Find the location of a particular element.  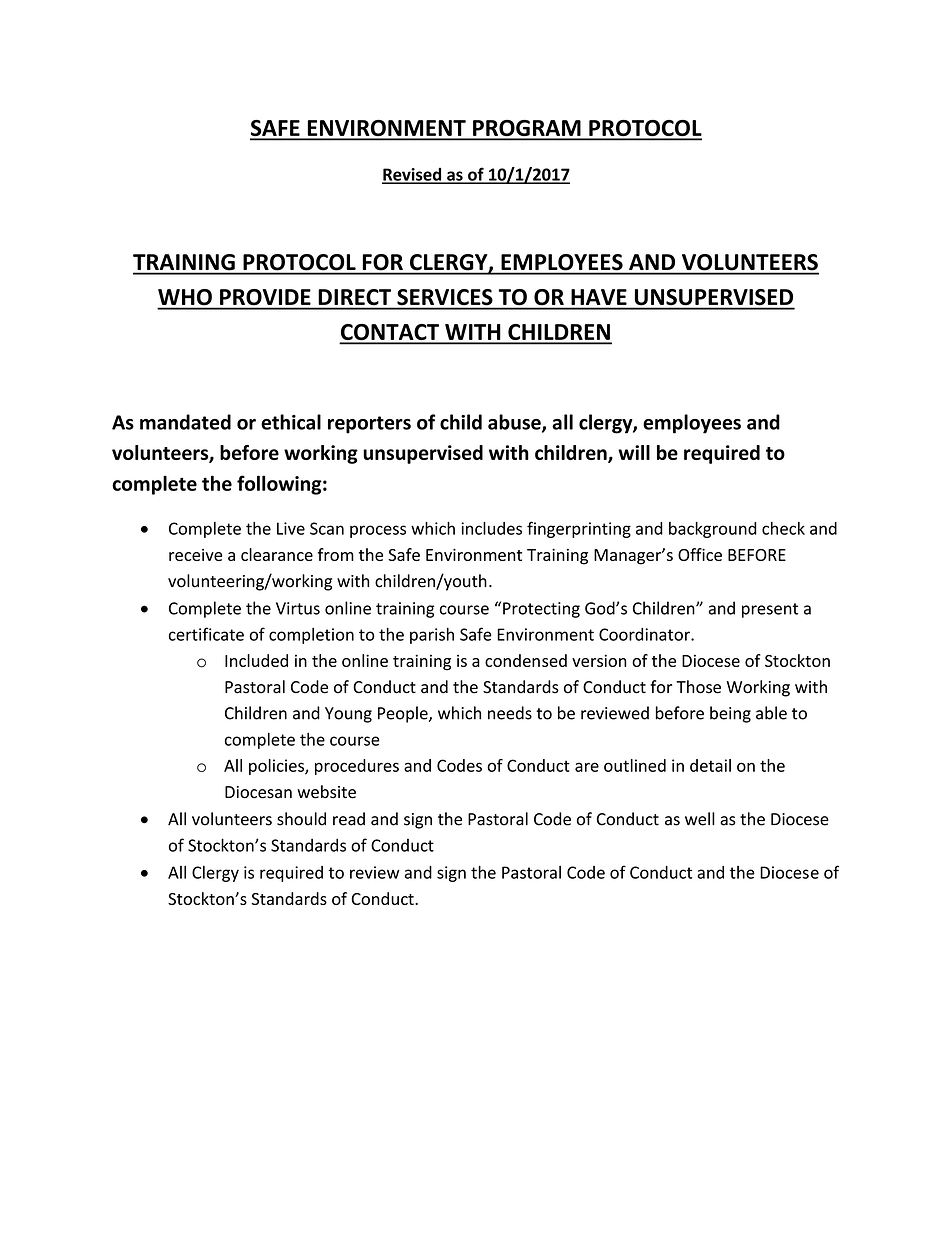

ethical is located at coordinates (291, 422).
